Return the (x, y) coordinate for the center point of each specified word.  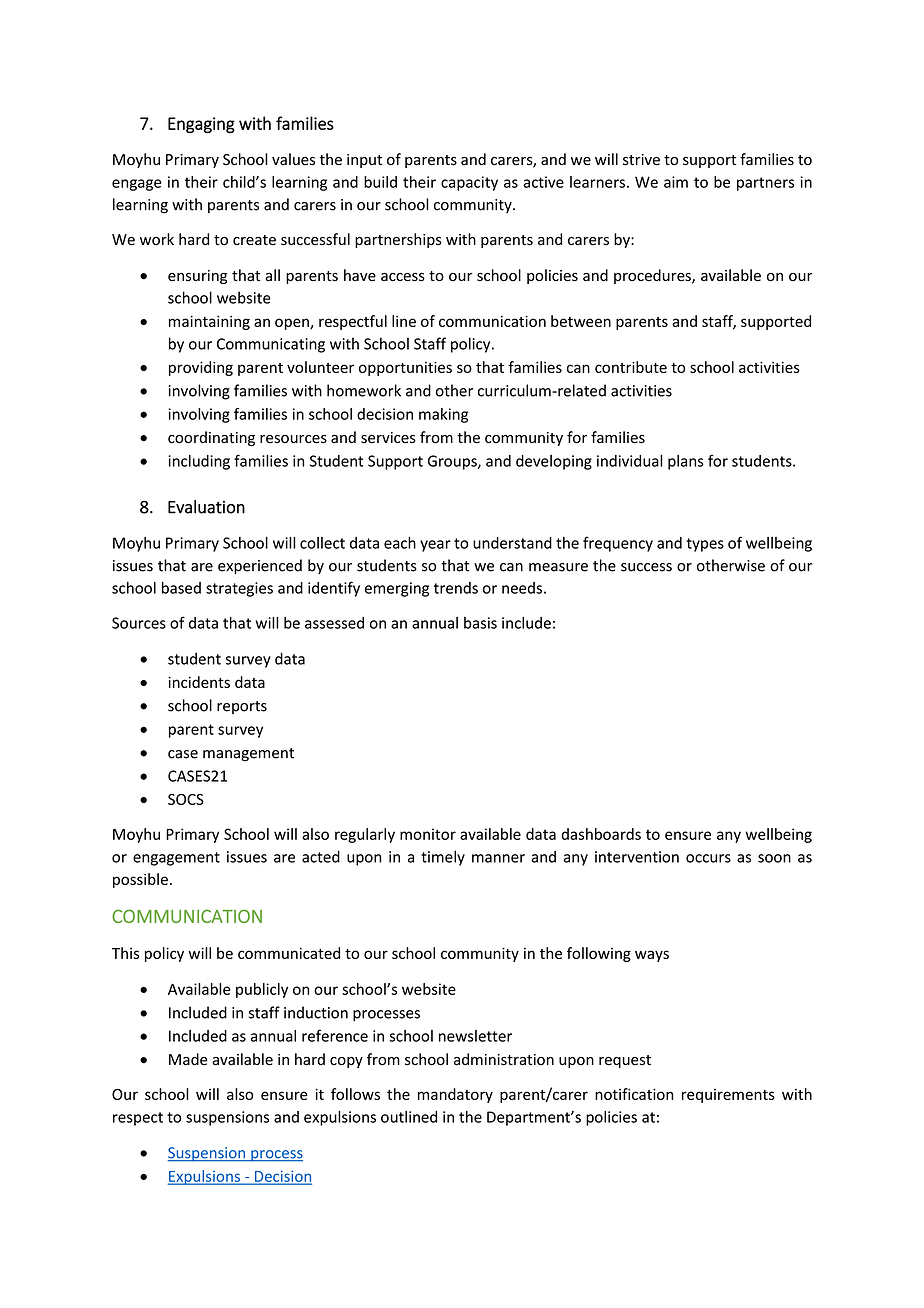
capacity (469, 183)
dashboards (601, 834)
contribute (631, 367)
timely (443, 858)
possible (140, 880)
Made (188, 1059)
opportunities (405, 368)
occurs (708, 858)
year (435, 546)
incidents (199, 682)
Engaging (201, 125)
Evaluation (206, 507)
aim (676, 182)
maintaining (209, 322)
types (705, 545)
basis (480, 623)
